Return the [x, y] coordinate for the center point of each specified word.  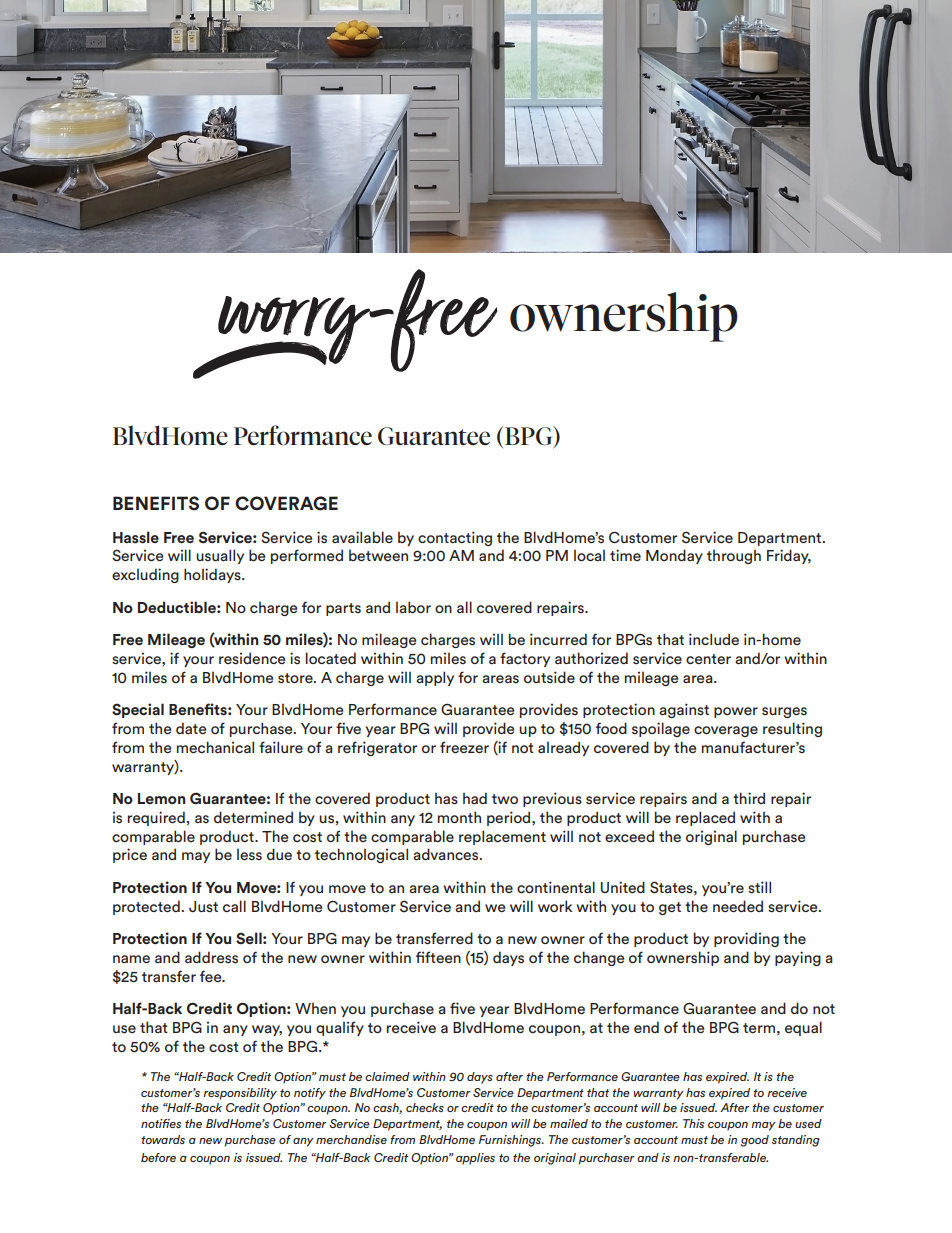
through [734, 556]
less [249, 854]
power [736, 712]
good [755, 1141]
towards [163, 1139]
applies [475, 1159]
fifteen [438, 957]
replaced [705, 818]
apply [435, 678]
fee [212, 976]
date [191, 728]
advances [447, 854]
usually [220, 556]
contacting [455, 538]
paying [798, 958]
